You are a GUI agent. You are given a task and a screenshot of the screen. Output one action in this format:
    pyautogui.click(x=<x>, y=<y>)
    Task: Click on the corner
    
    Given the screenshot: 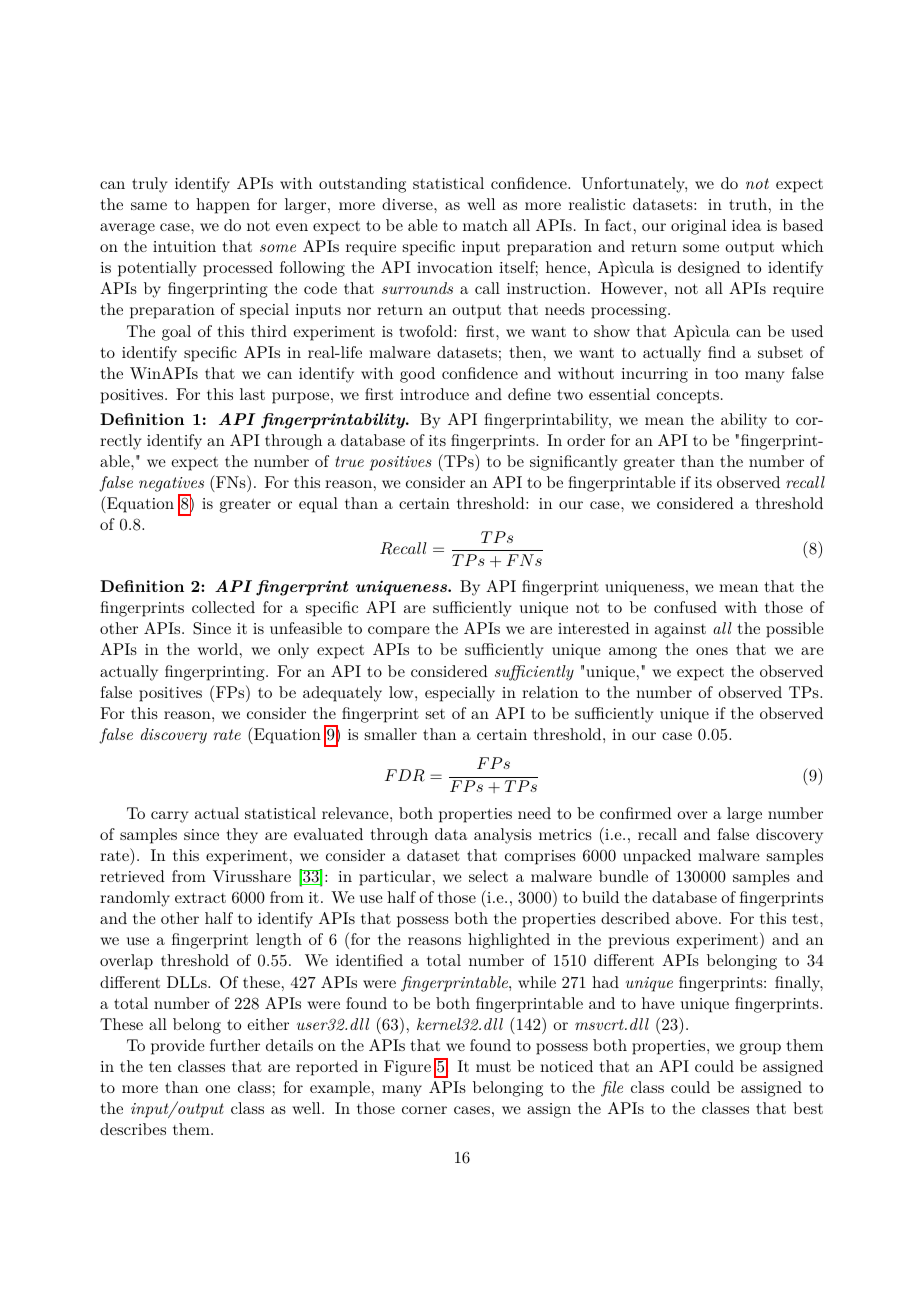 What is the action you would take?
    pyautogui.click(x=424, y=1110)
